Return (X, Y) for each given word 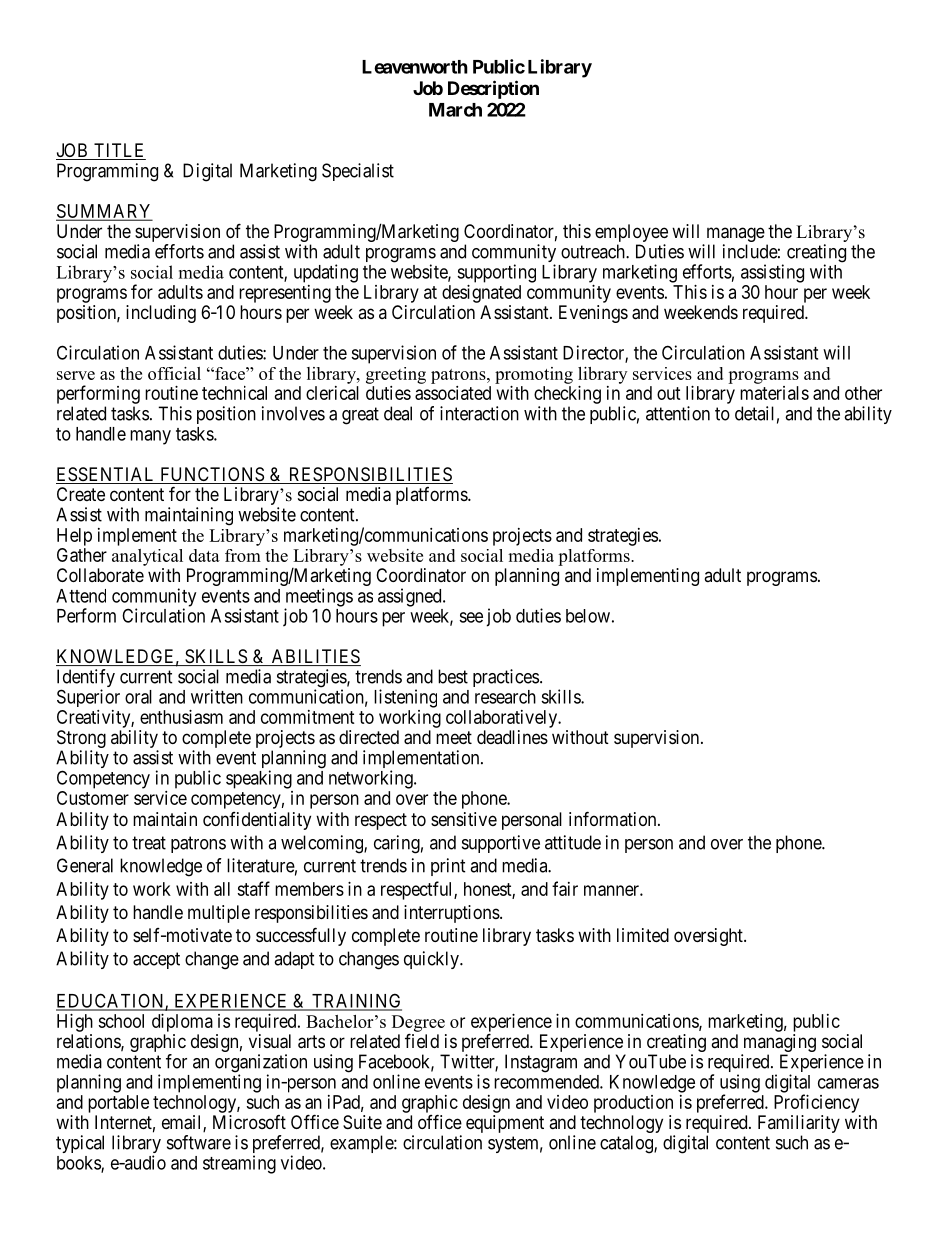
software (199, 1142)
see (471, 617)
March (455, 110)
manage (736, 236)
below (588, 616)
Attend (81, 596)
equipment (505, 1124)
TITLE (118, 150)
